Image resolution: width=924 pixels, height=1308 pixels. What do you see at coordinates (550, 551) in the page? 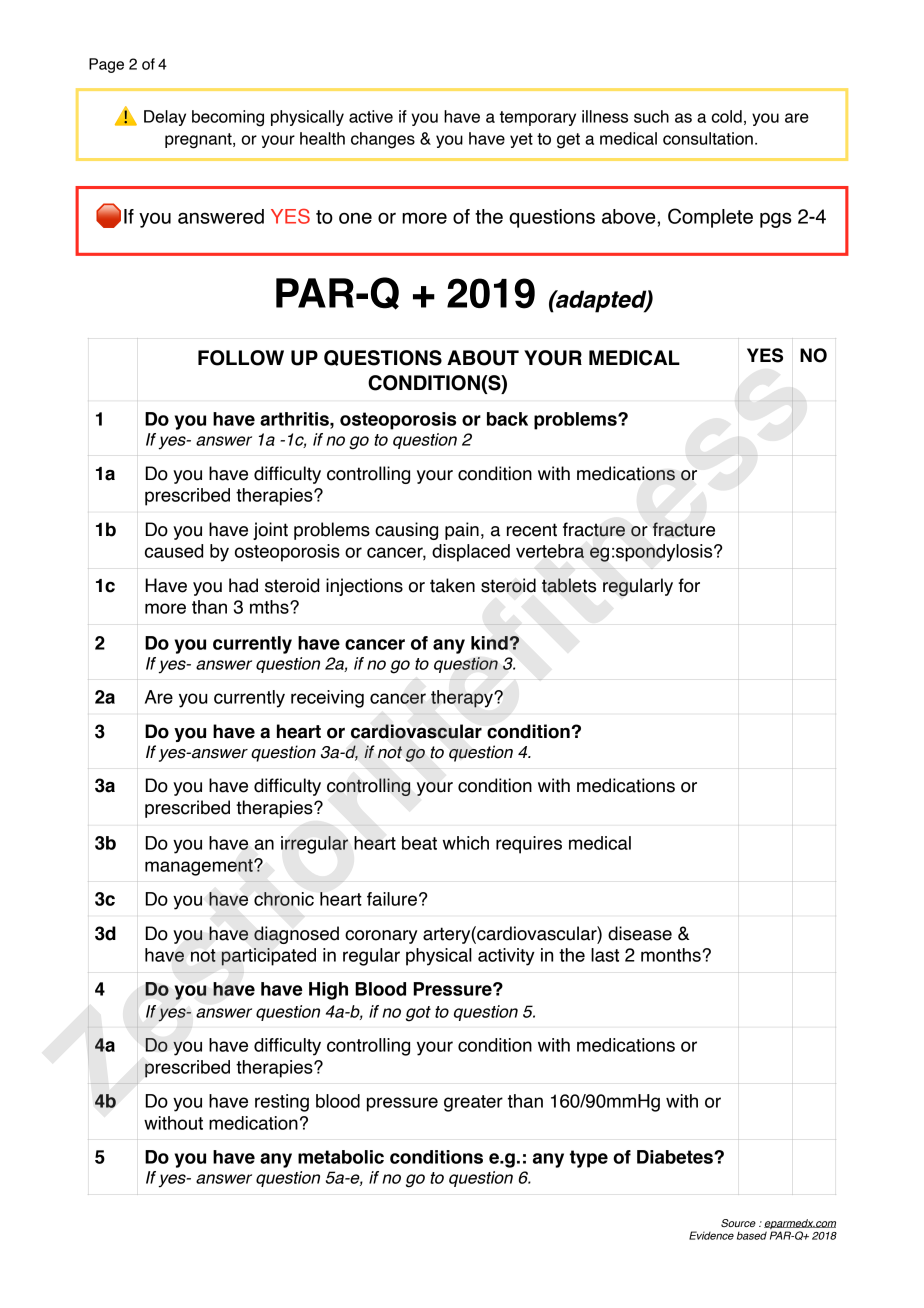
I see `vertebra` at bounding box center [550, 551].
